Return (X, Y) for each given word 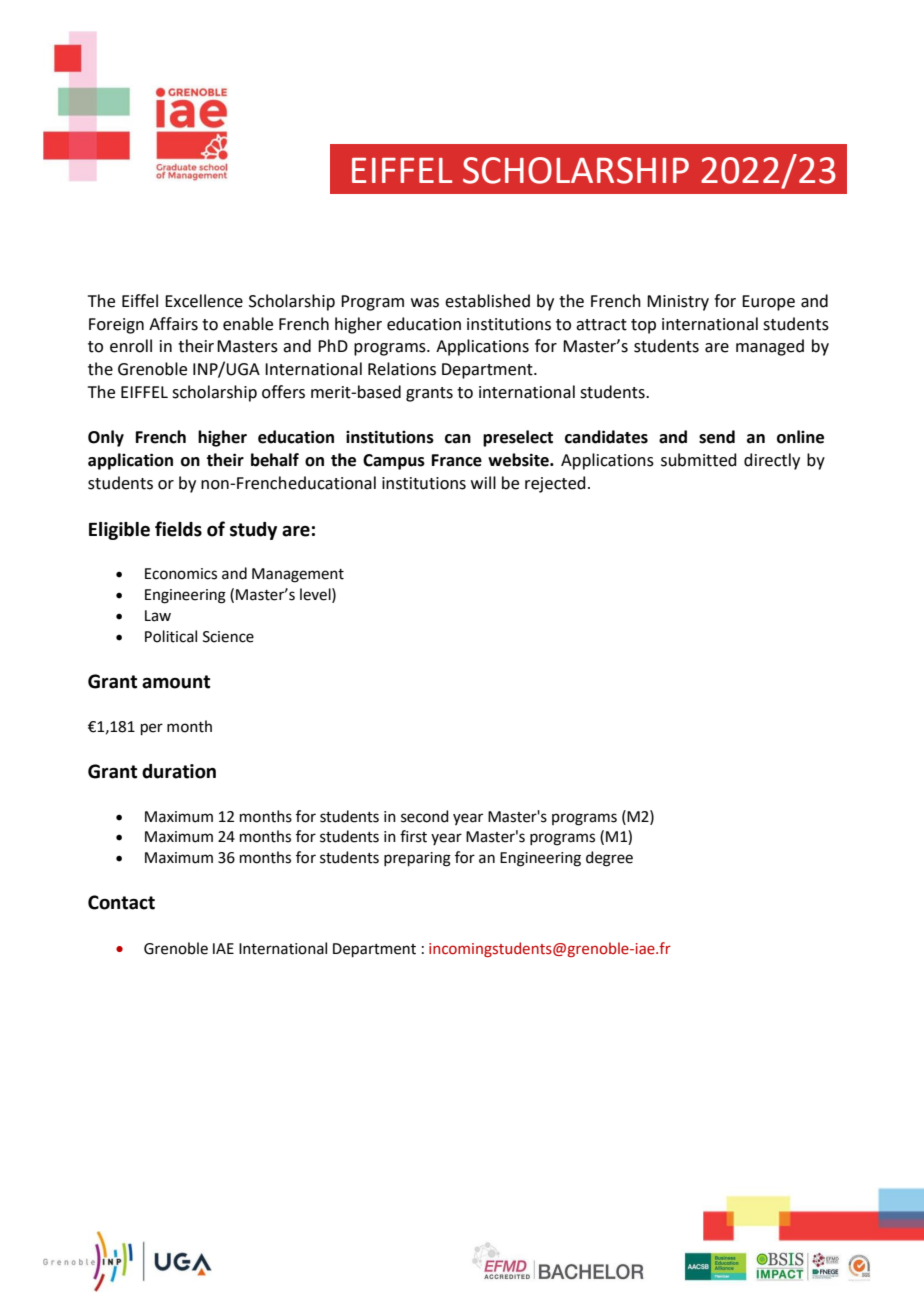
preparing (417, 859)
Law (158, 616)
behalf (275, 460)
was (425, 303)
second (425, 816)
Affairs (173, 324)
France (457, 460)
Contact (121, 902)
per (152, 729)
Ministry (678, 303)
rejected (555, 484)
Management (298, 575)
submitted (699, 460)
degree (609, 859)
